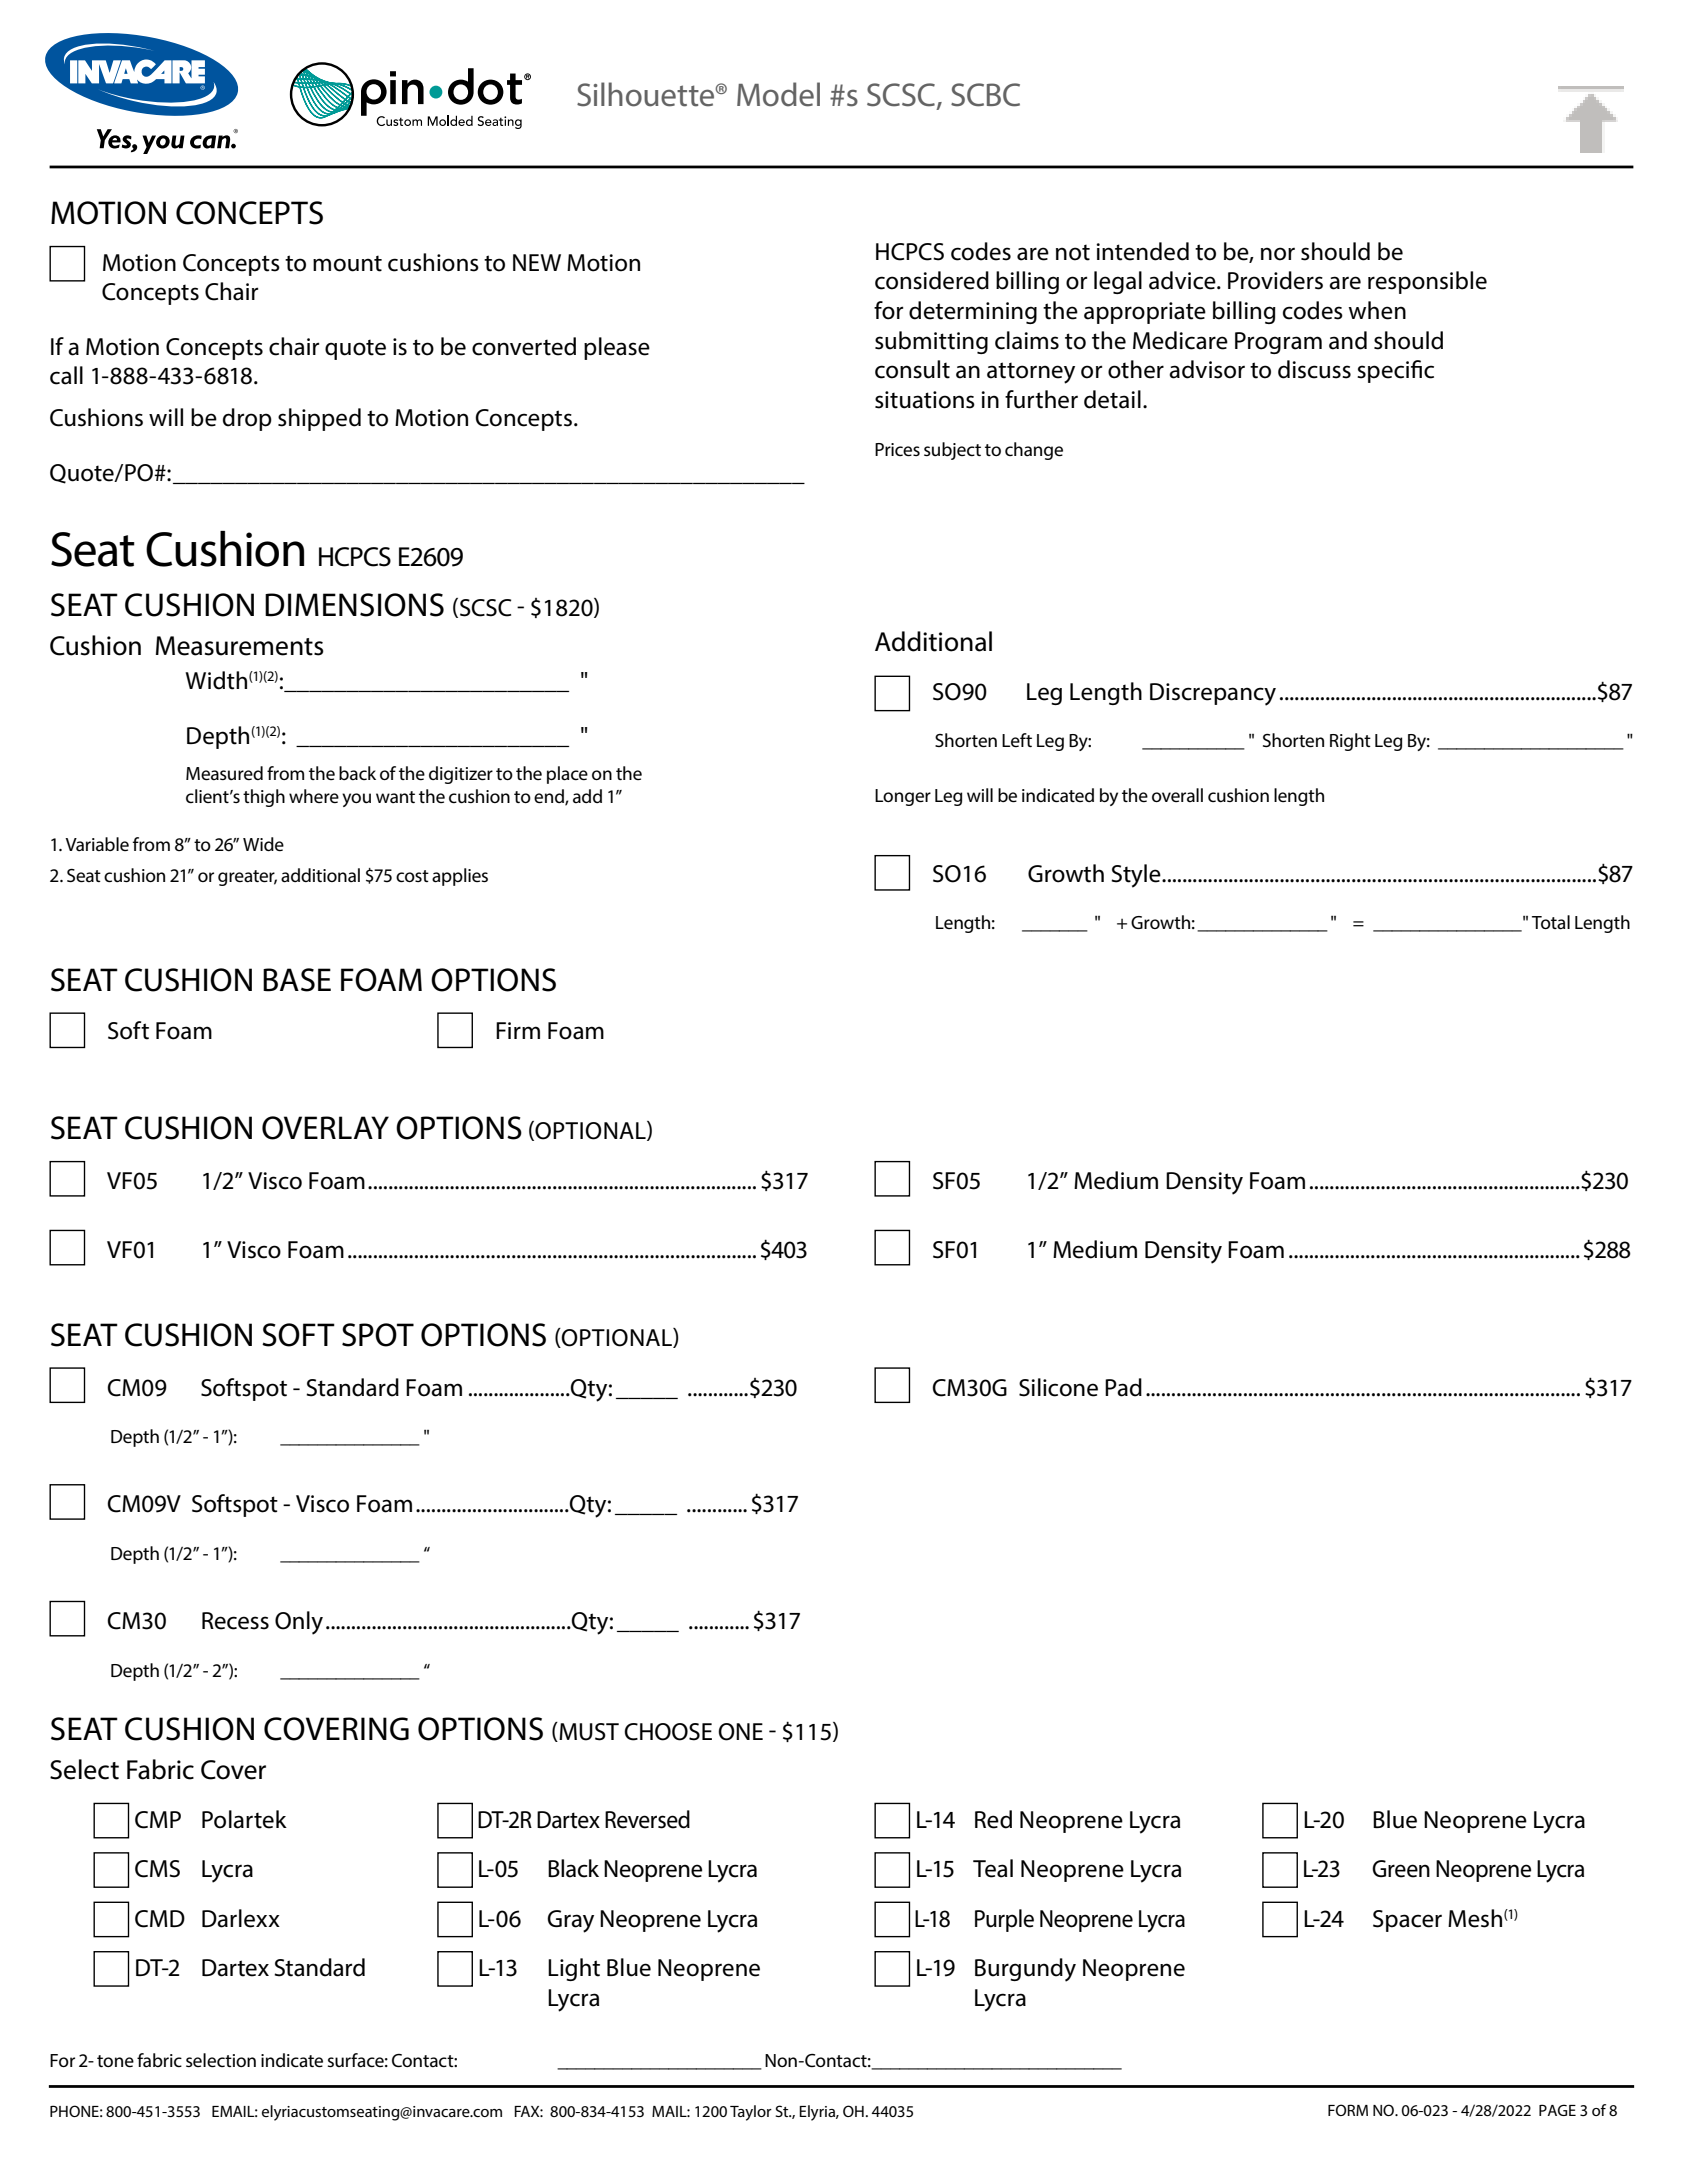  I want to click on Recess, so click(235, 1621).
